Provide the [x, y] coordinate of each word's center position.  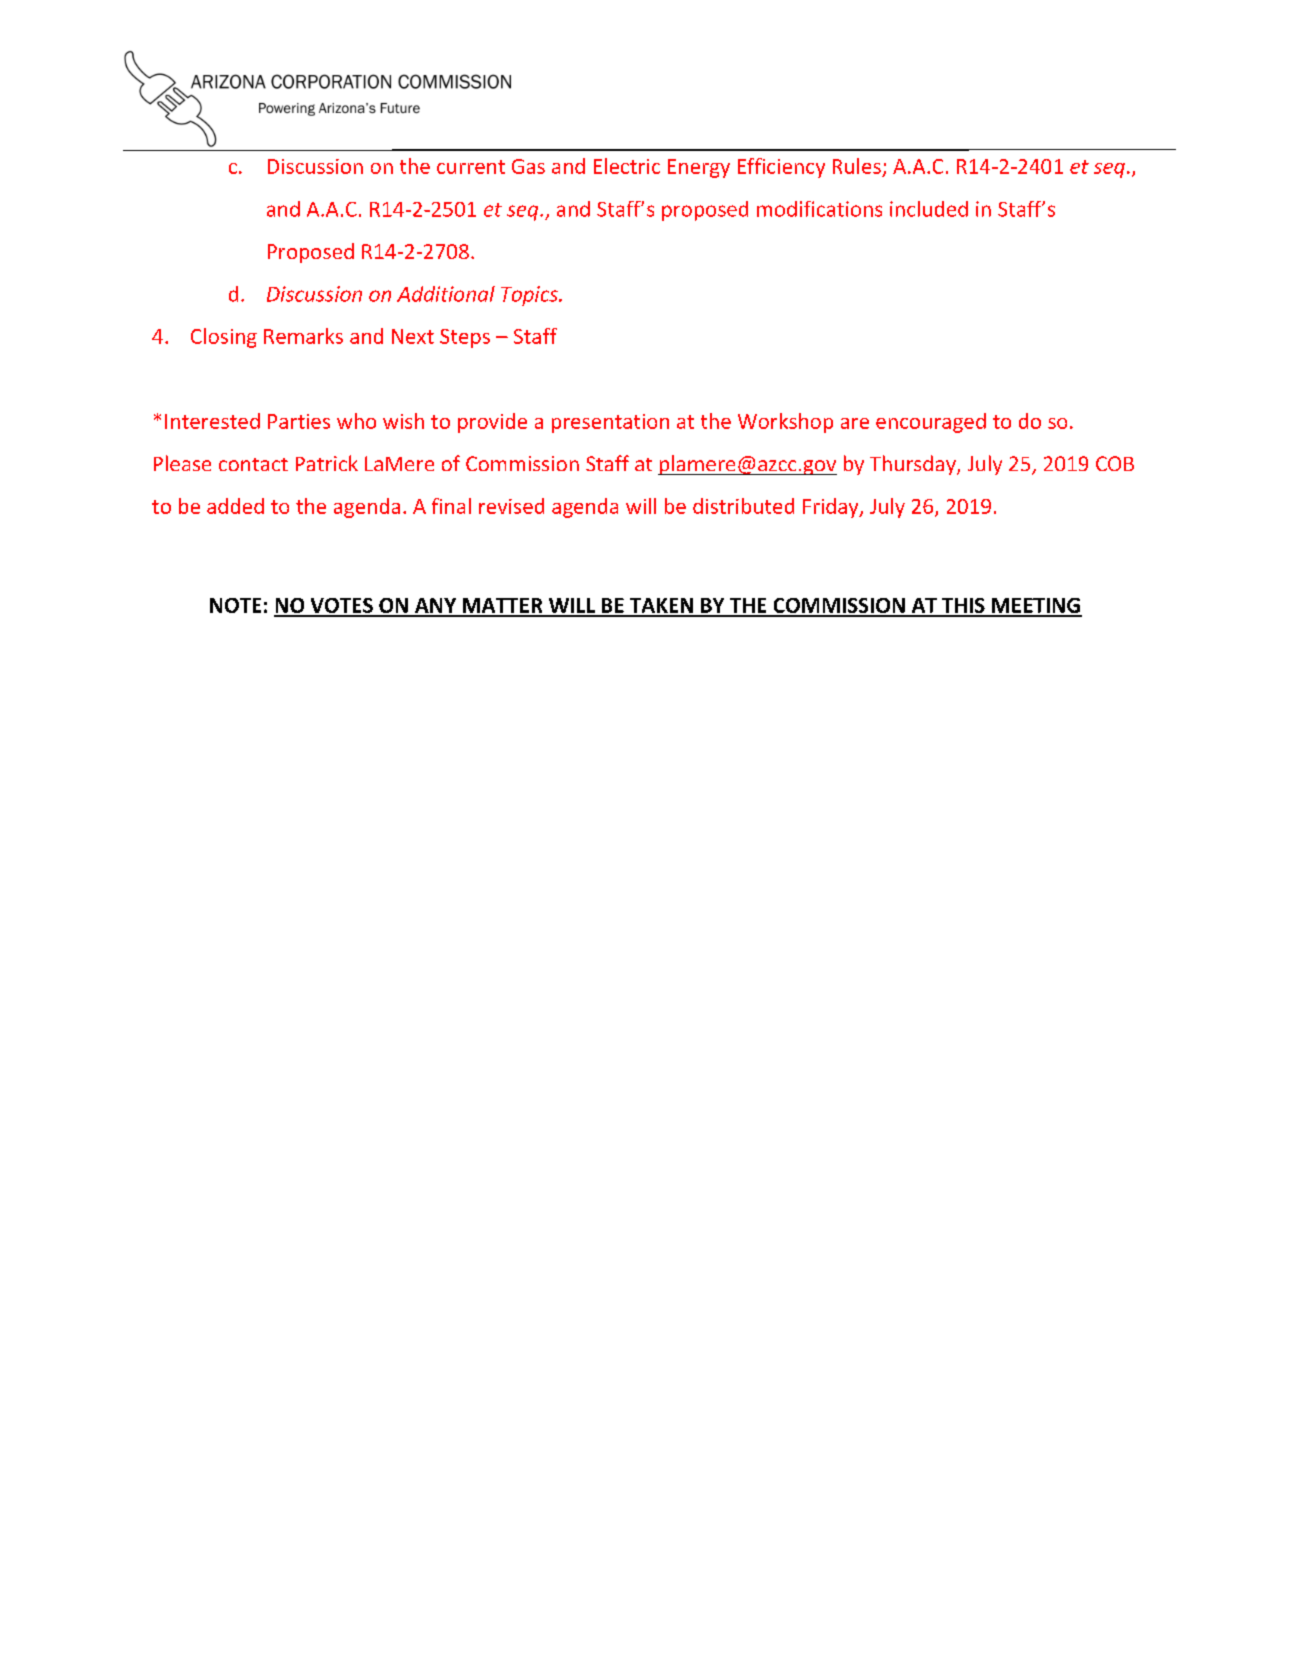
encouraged [931, 423]
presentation [610, 423]
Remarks [303, 336]
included [929, 209]
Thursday [914, 465]
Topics [530, 296]
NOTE [235, 605]
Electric [627, 166]
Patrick [327, 463]
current [471, 167]
